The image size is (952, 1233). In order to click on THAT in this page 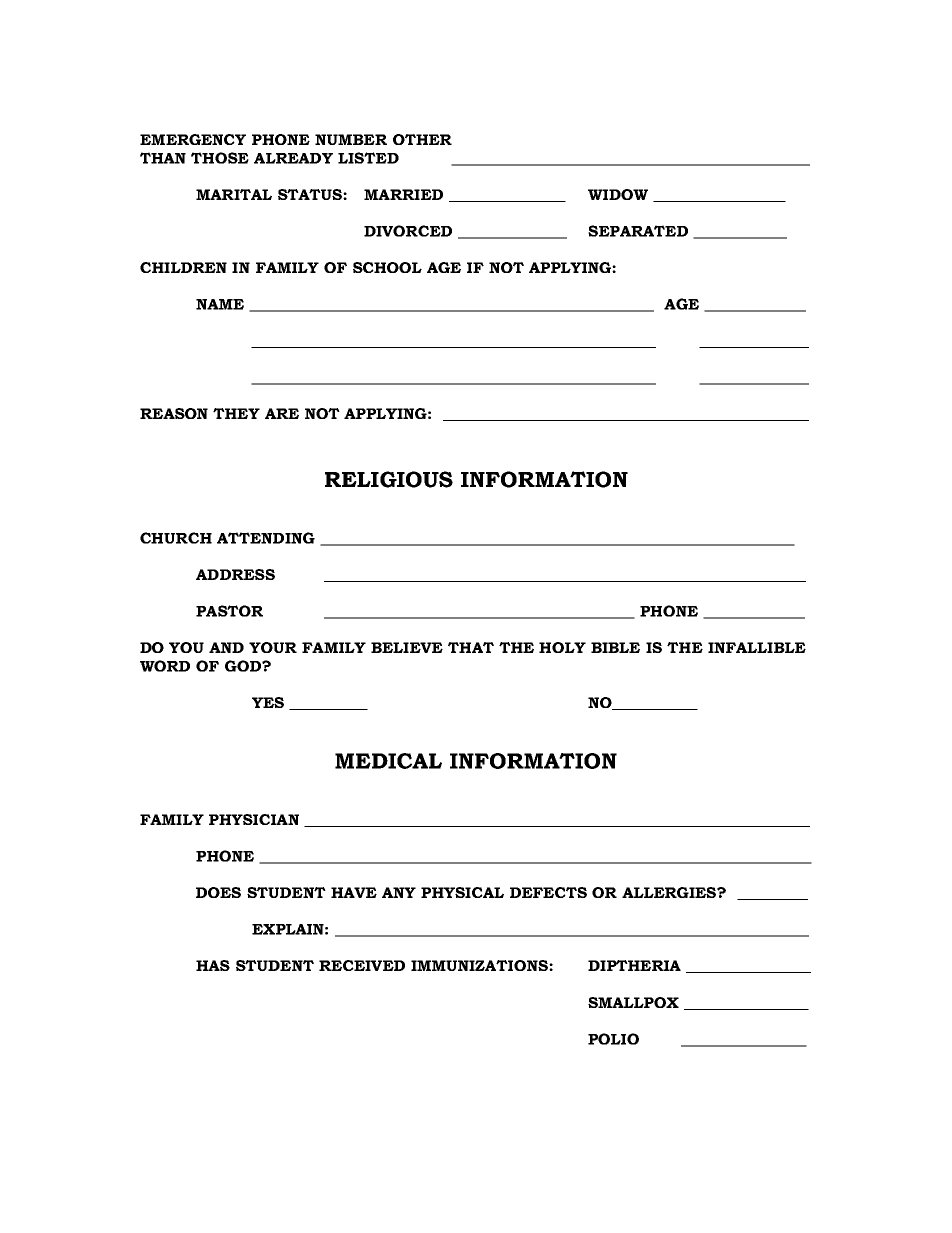, I will do `click(471, 647)`.
